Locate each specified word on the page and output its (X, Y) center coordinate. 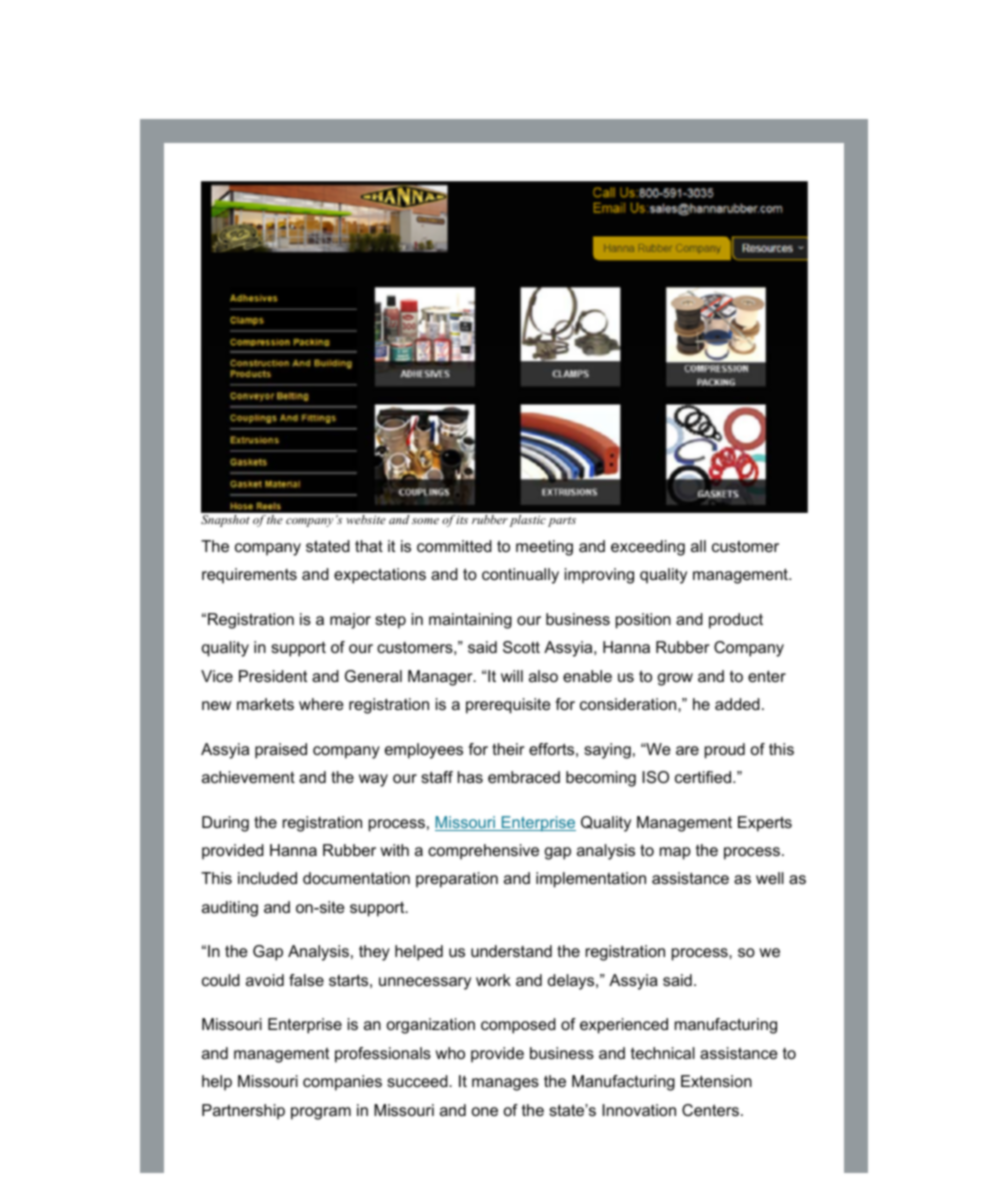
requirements (249, 576)
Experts (765, 824)
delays (572, 982)
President (273, 676)
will (512, 676)
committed (454, 546)
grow (675, 679)
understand (511, 951)
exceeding (648, 548)
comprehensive (483, 852)
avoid (265, 980)
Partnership (243, 1112)
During (225, 824)
